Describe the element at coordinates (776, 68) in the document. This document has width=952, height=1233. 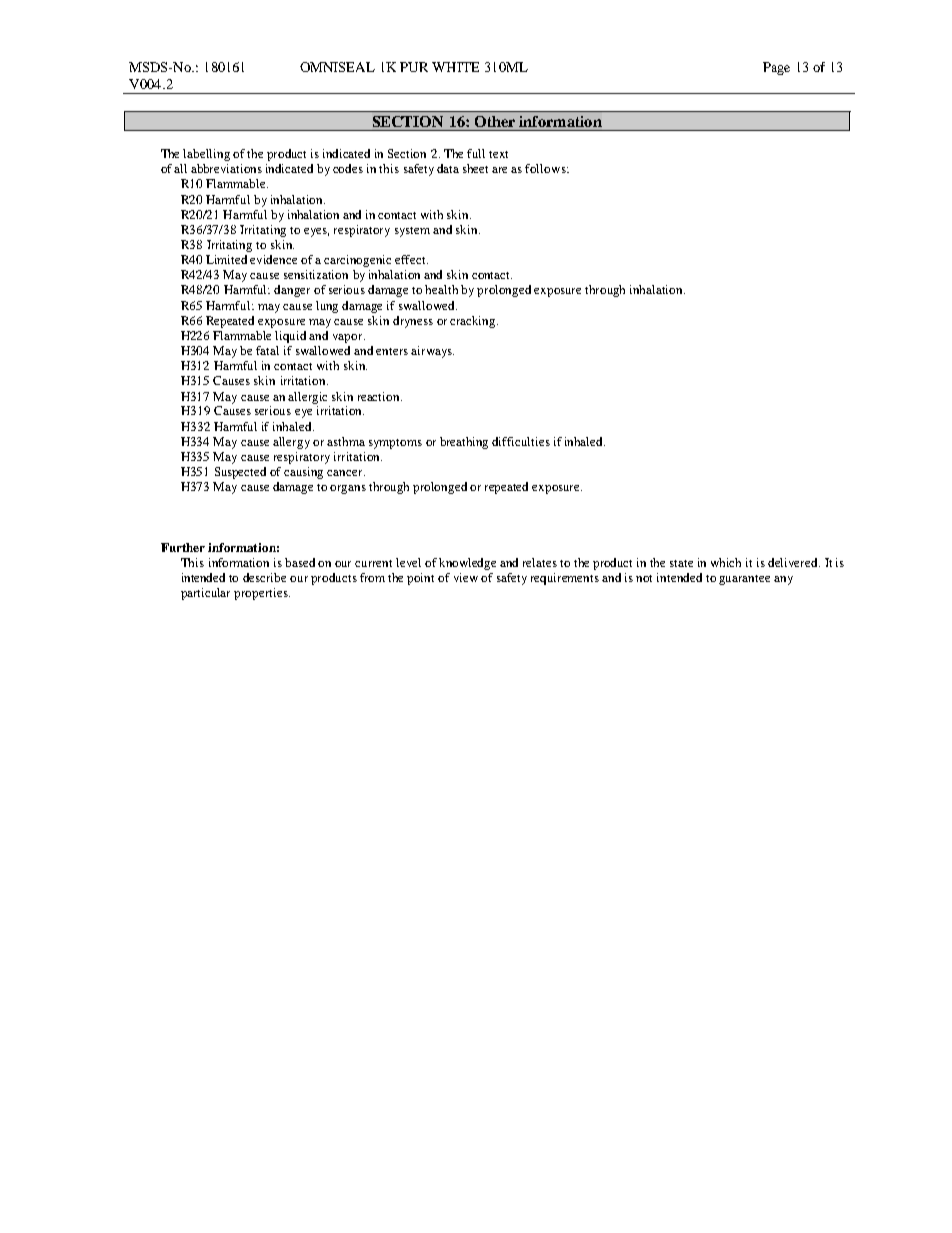
I see `Page` at that location.
